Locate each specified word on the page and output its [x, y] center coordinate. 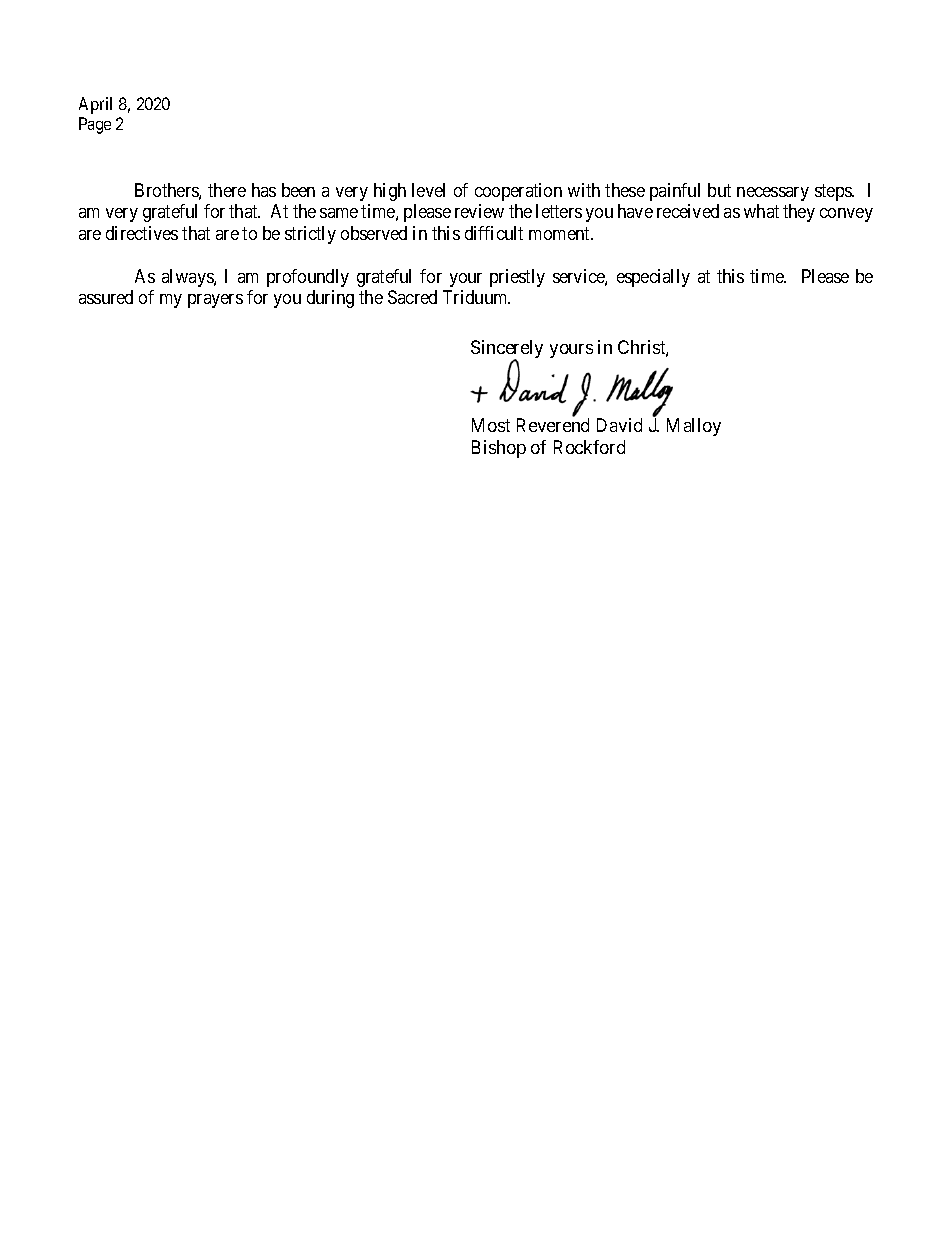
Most [491, 425]
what [761, 211]
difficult [494, 233]
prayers [215, 301]
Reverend [553, 425]
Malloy [694, 427]
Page [95, 125]
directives [142, 233]
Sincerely [507, 350]
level [428, 190]
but [719, 190]
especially [653, 278]
